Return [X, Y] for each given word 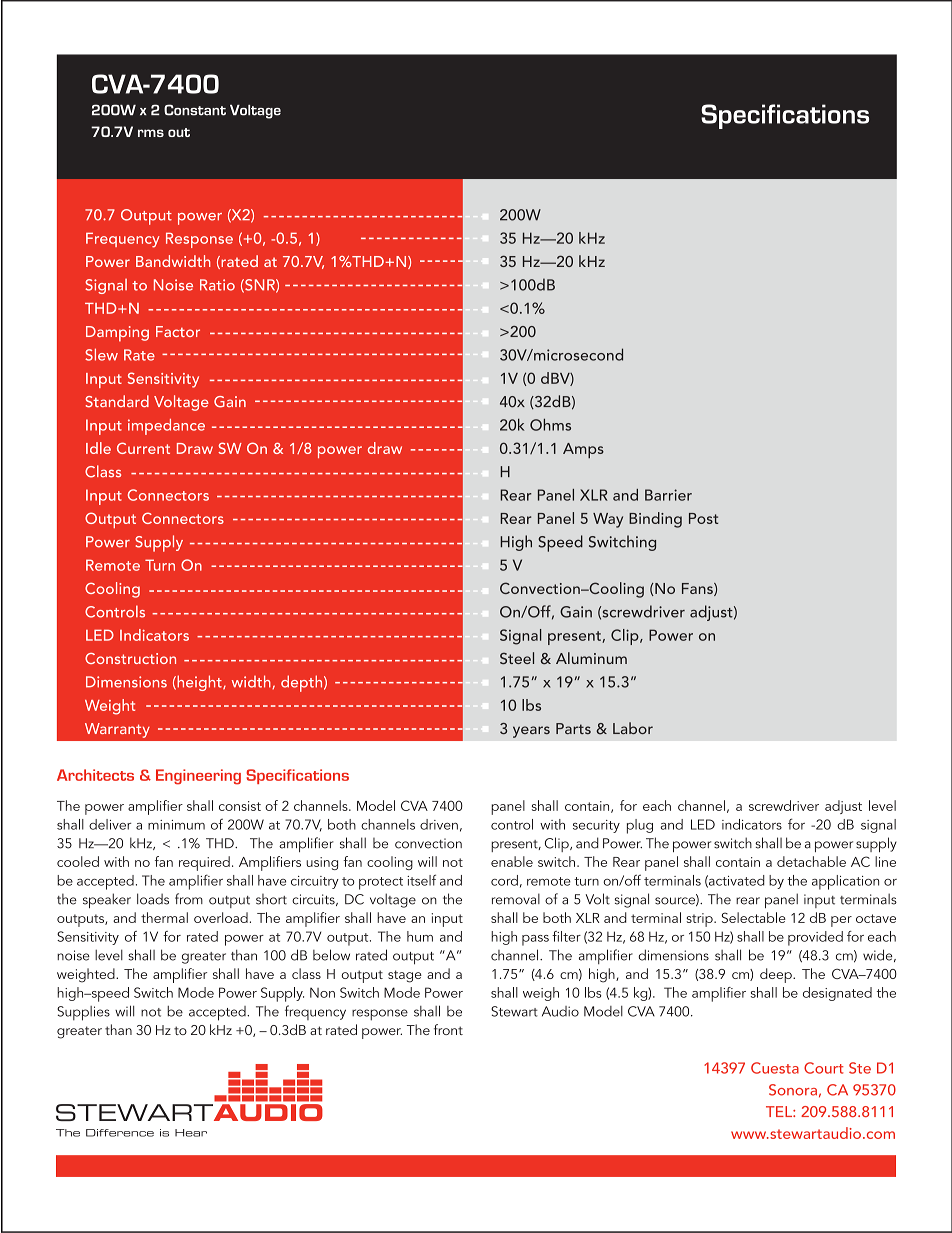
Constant [195, 110]
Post [704, 518]
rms [151, 133]
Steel [517, 658]
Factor [178, 331]
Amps [583, 450]
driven [439, 824]
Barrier [668, 495]
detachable [811, 861]
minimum [176, 825]
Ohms [550, 424]
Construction [130, 658]
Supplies [83, 1013]
